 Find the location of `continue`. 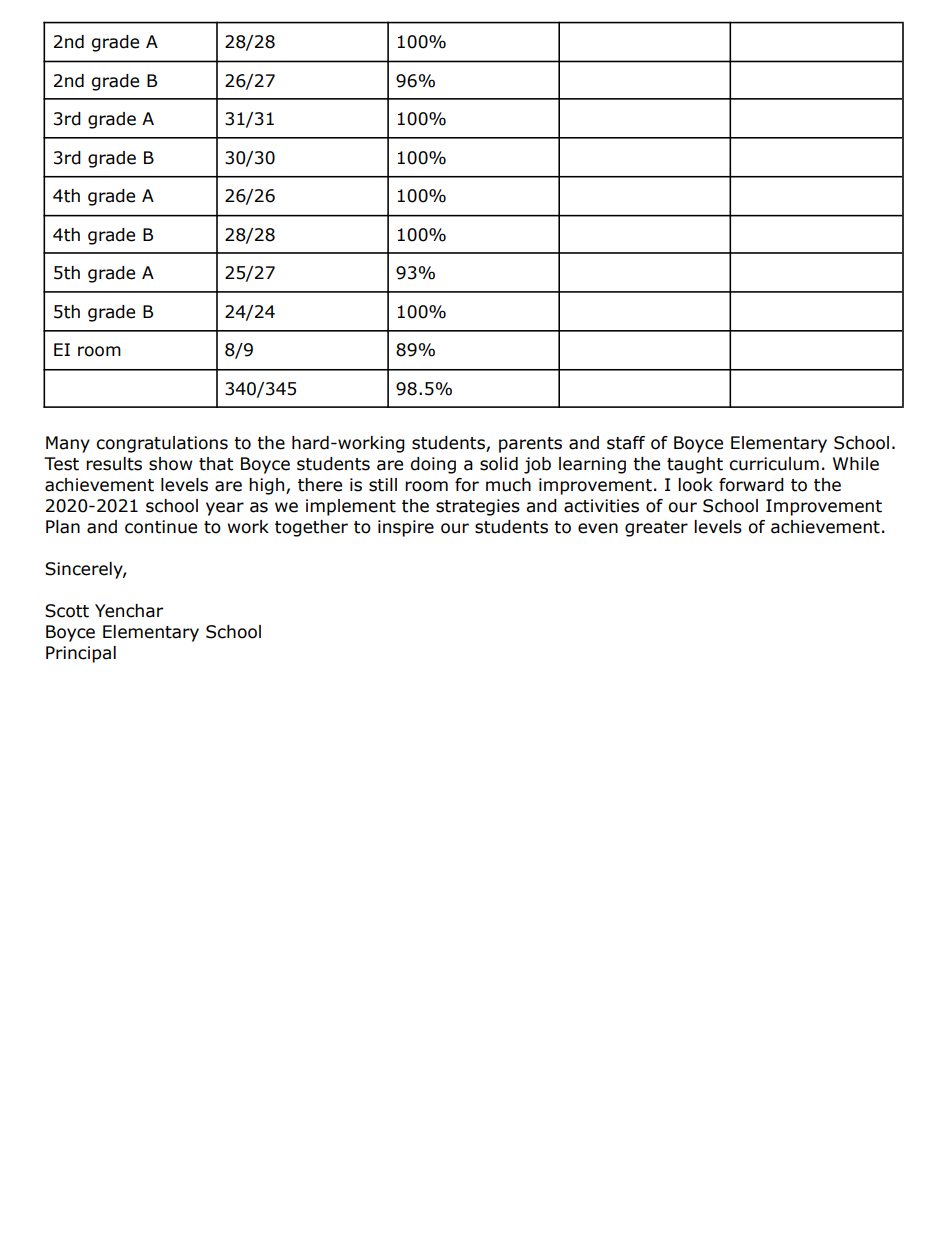

continue is located at coordinates (161, 527).
